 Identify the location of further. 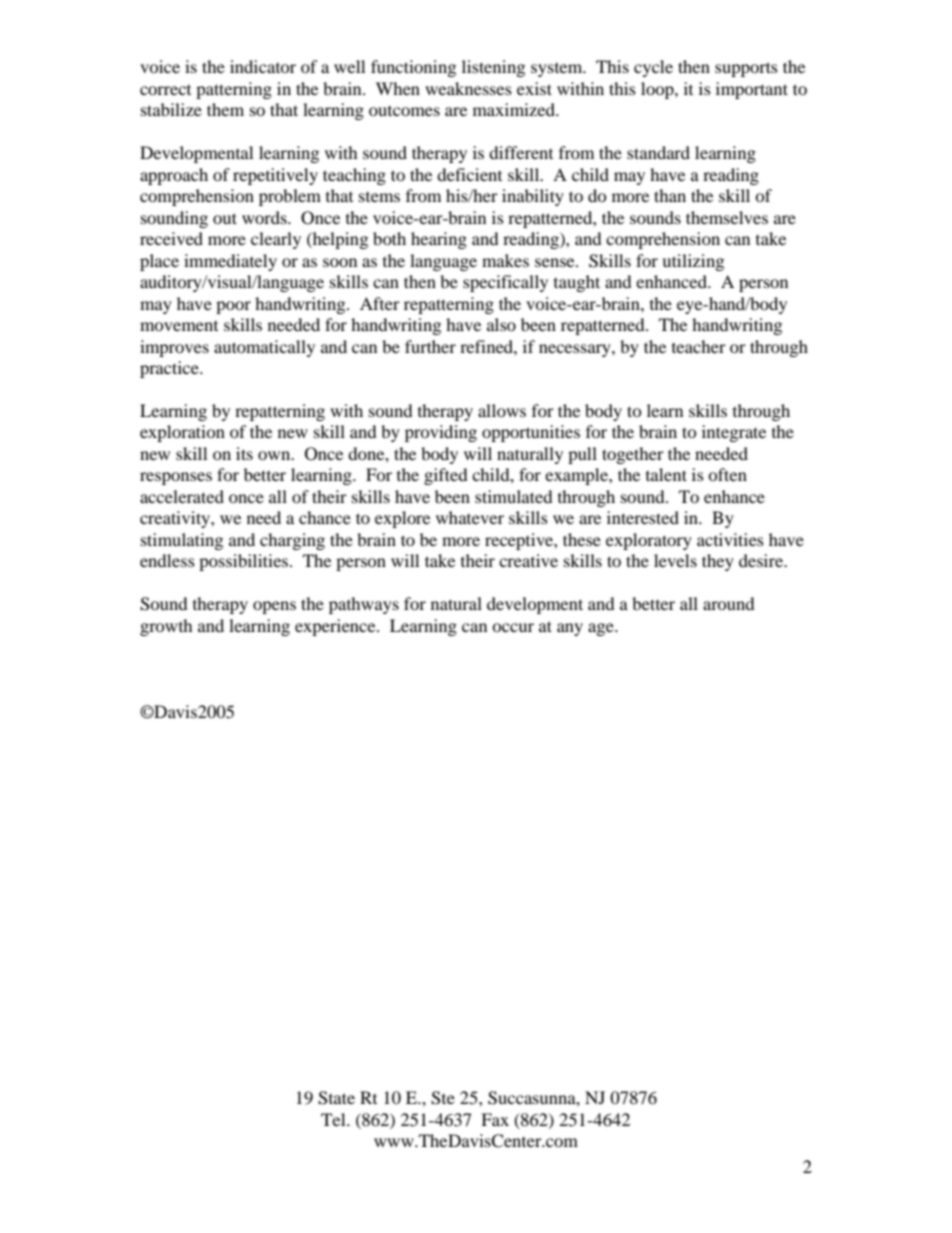
(430, 346).
